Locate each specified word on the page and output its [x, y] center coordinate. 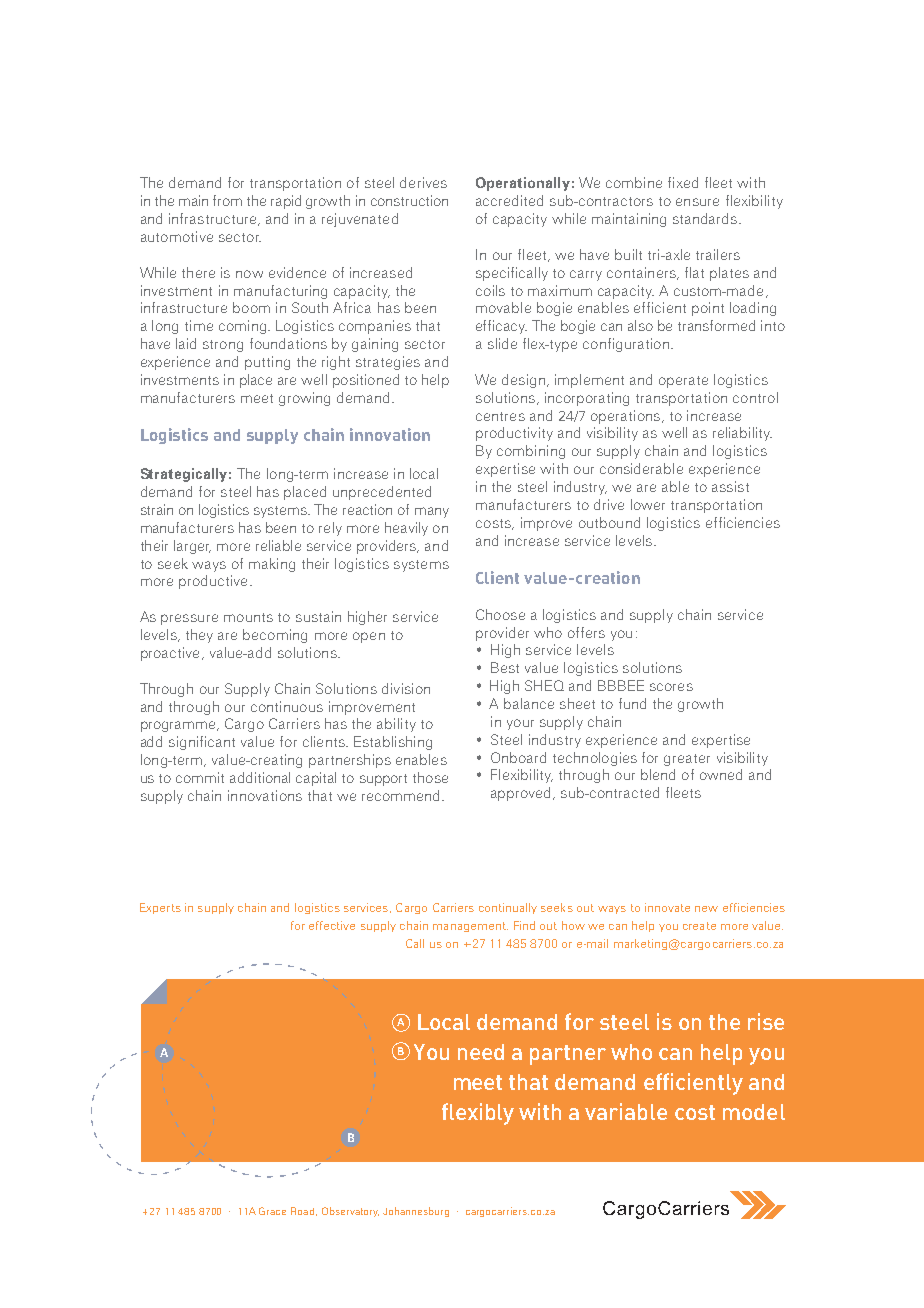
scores [671, 687]
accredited [509, 200]
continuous [287, 706]
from [227, 200]
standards [706, 218]
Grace [272, 1211]
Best [505, 667]
